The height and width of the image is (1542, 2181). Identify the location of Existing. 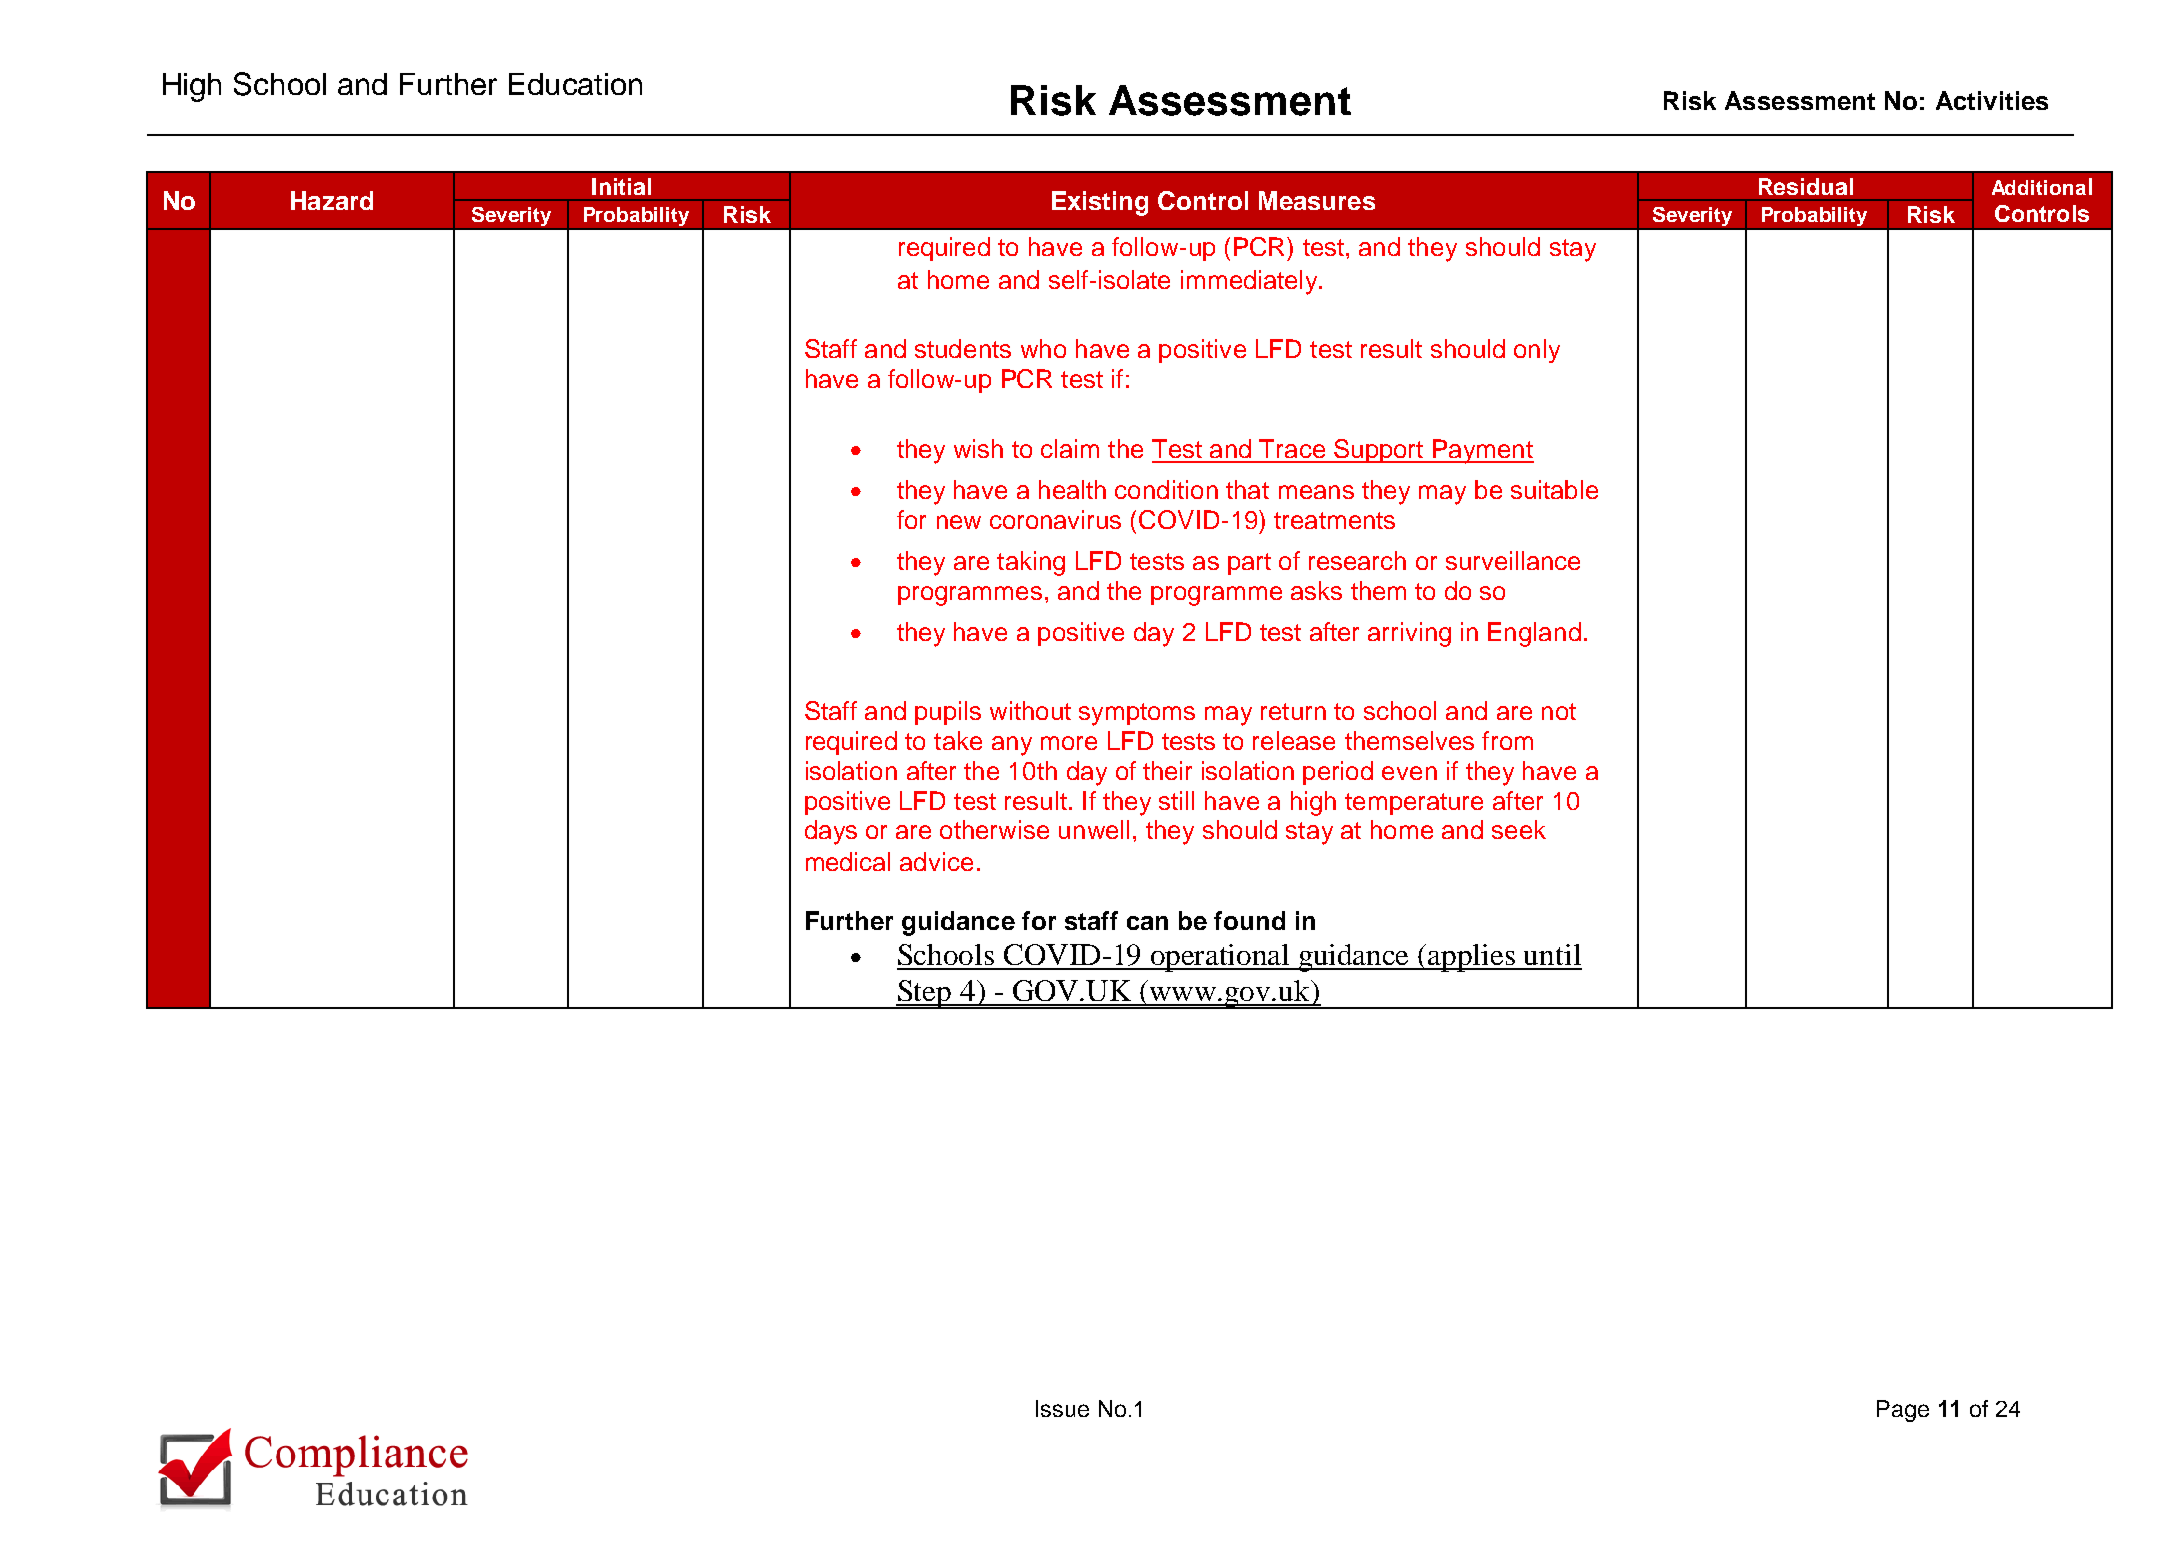
(1100, 203).
